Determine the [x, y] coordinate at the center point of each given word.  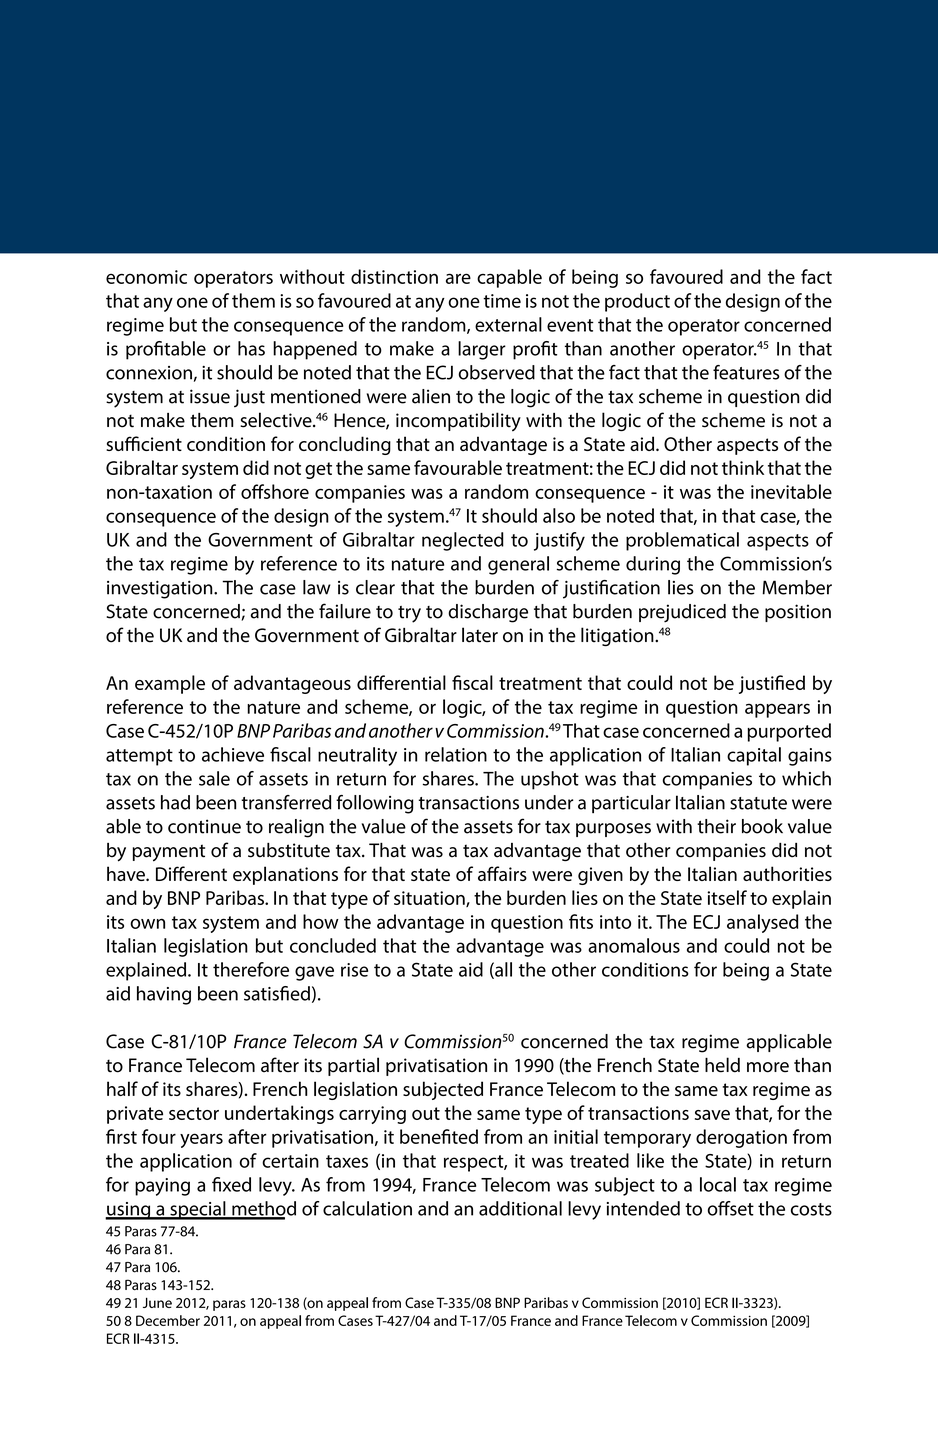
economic [146, 277]
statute [758, 803]
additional [520, 1208]
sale [214, 778]
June [157, 1302]
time [502, 301]
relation [456, 754]
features [746, 372]
